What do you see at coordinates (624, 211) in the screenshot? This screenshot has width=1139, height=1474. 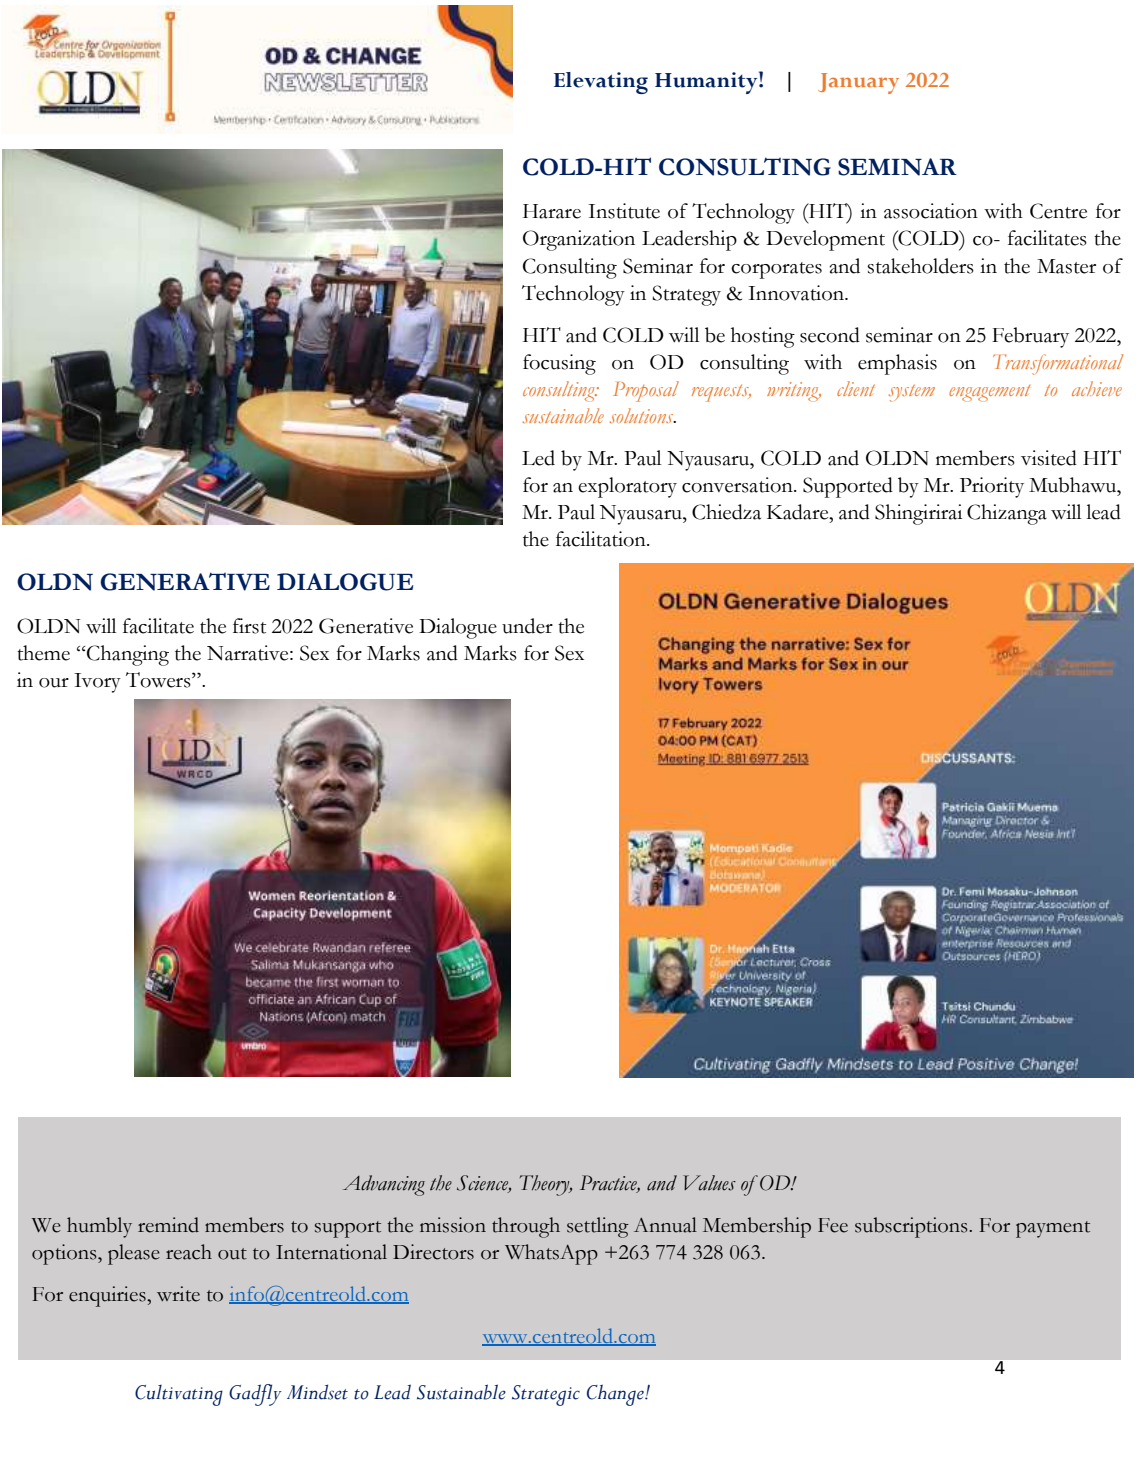 I see `Institute` at bounding box center [624, 211].
